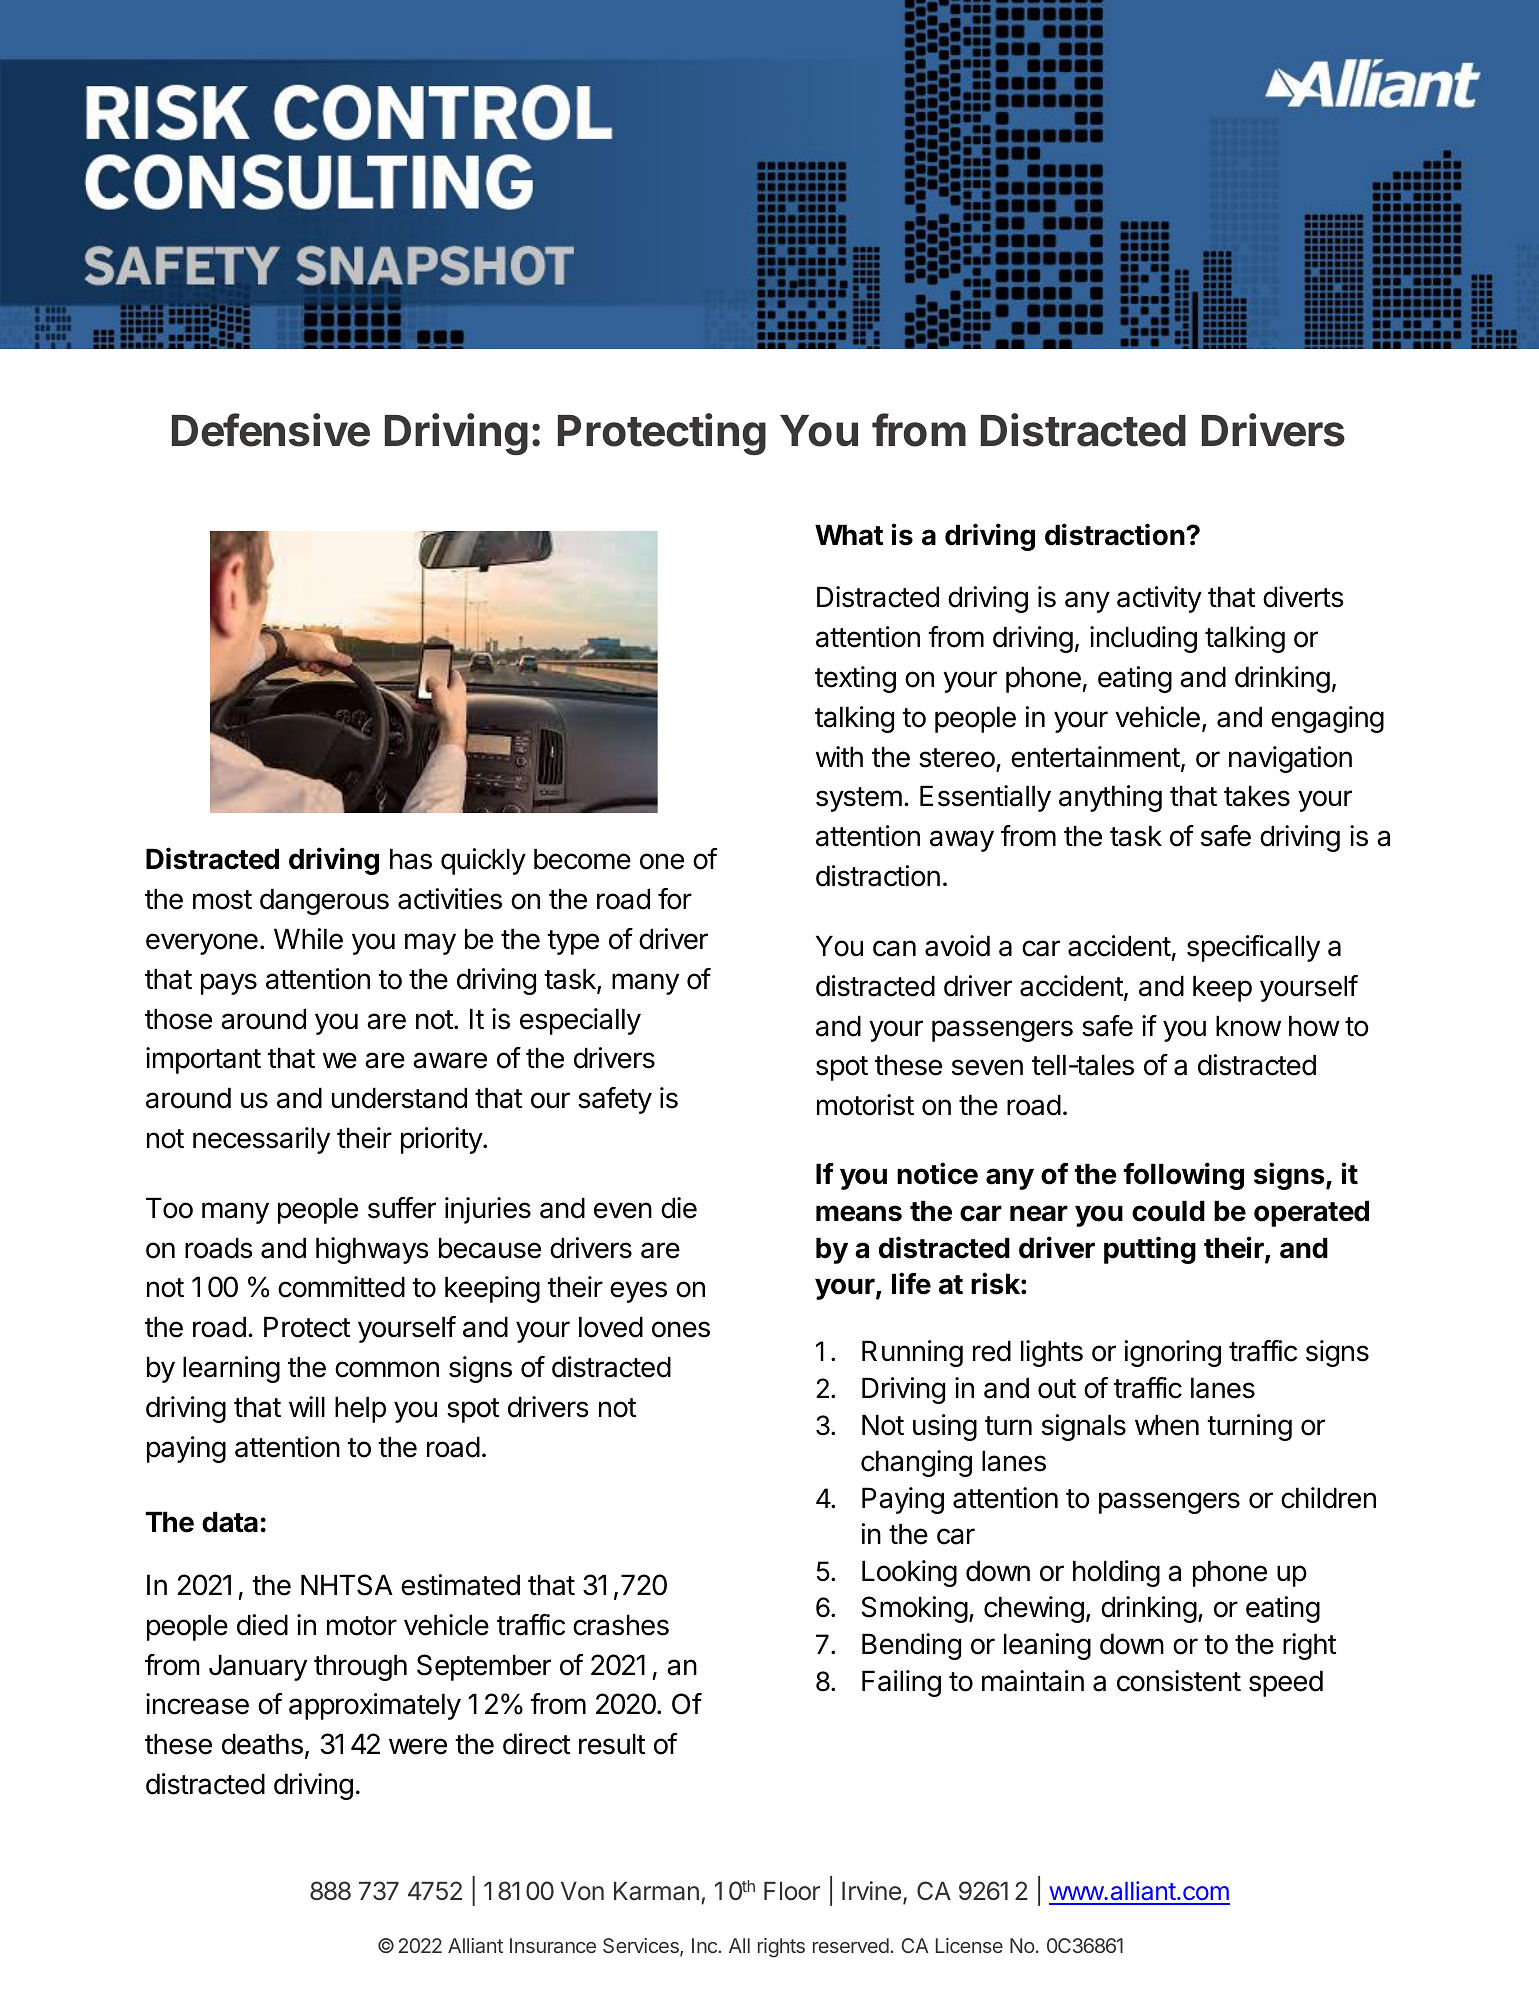 This image has height=1992, width=1539. I want to click on Defensive, so click(271, 430).
